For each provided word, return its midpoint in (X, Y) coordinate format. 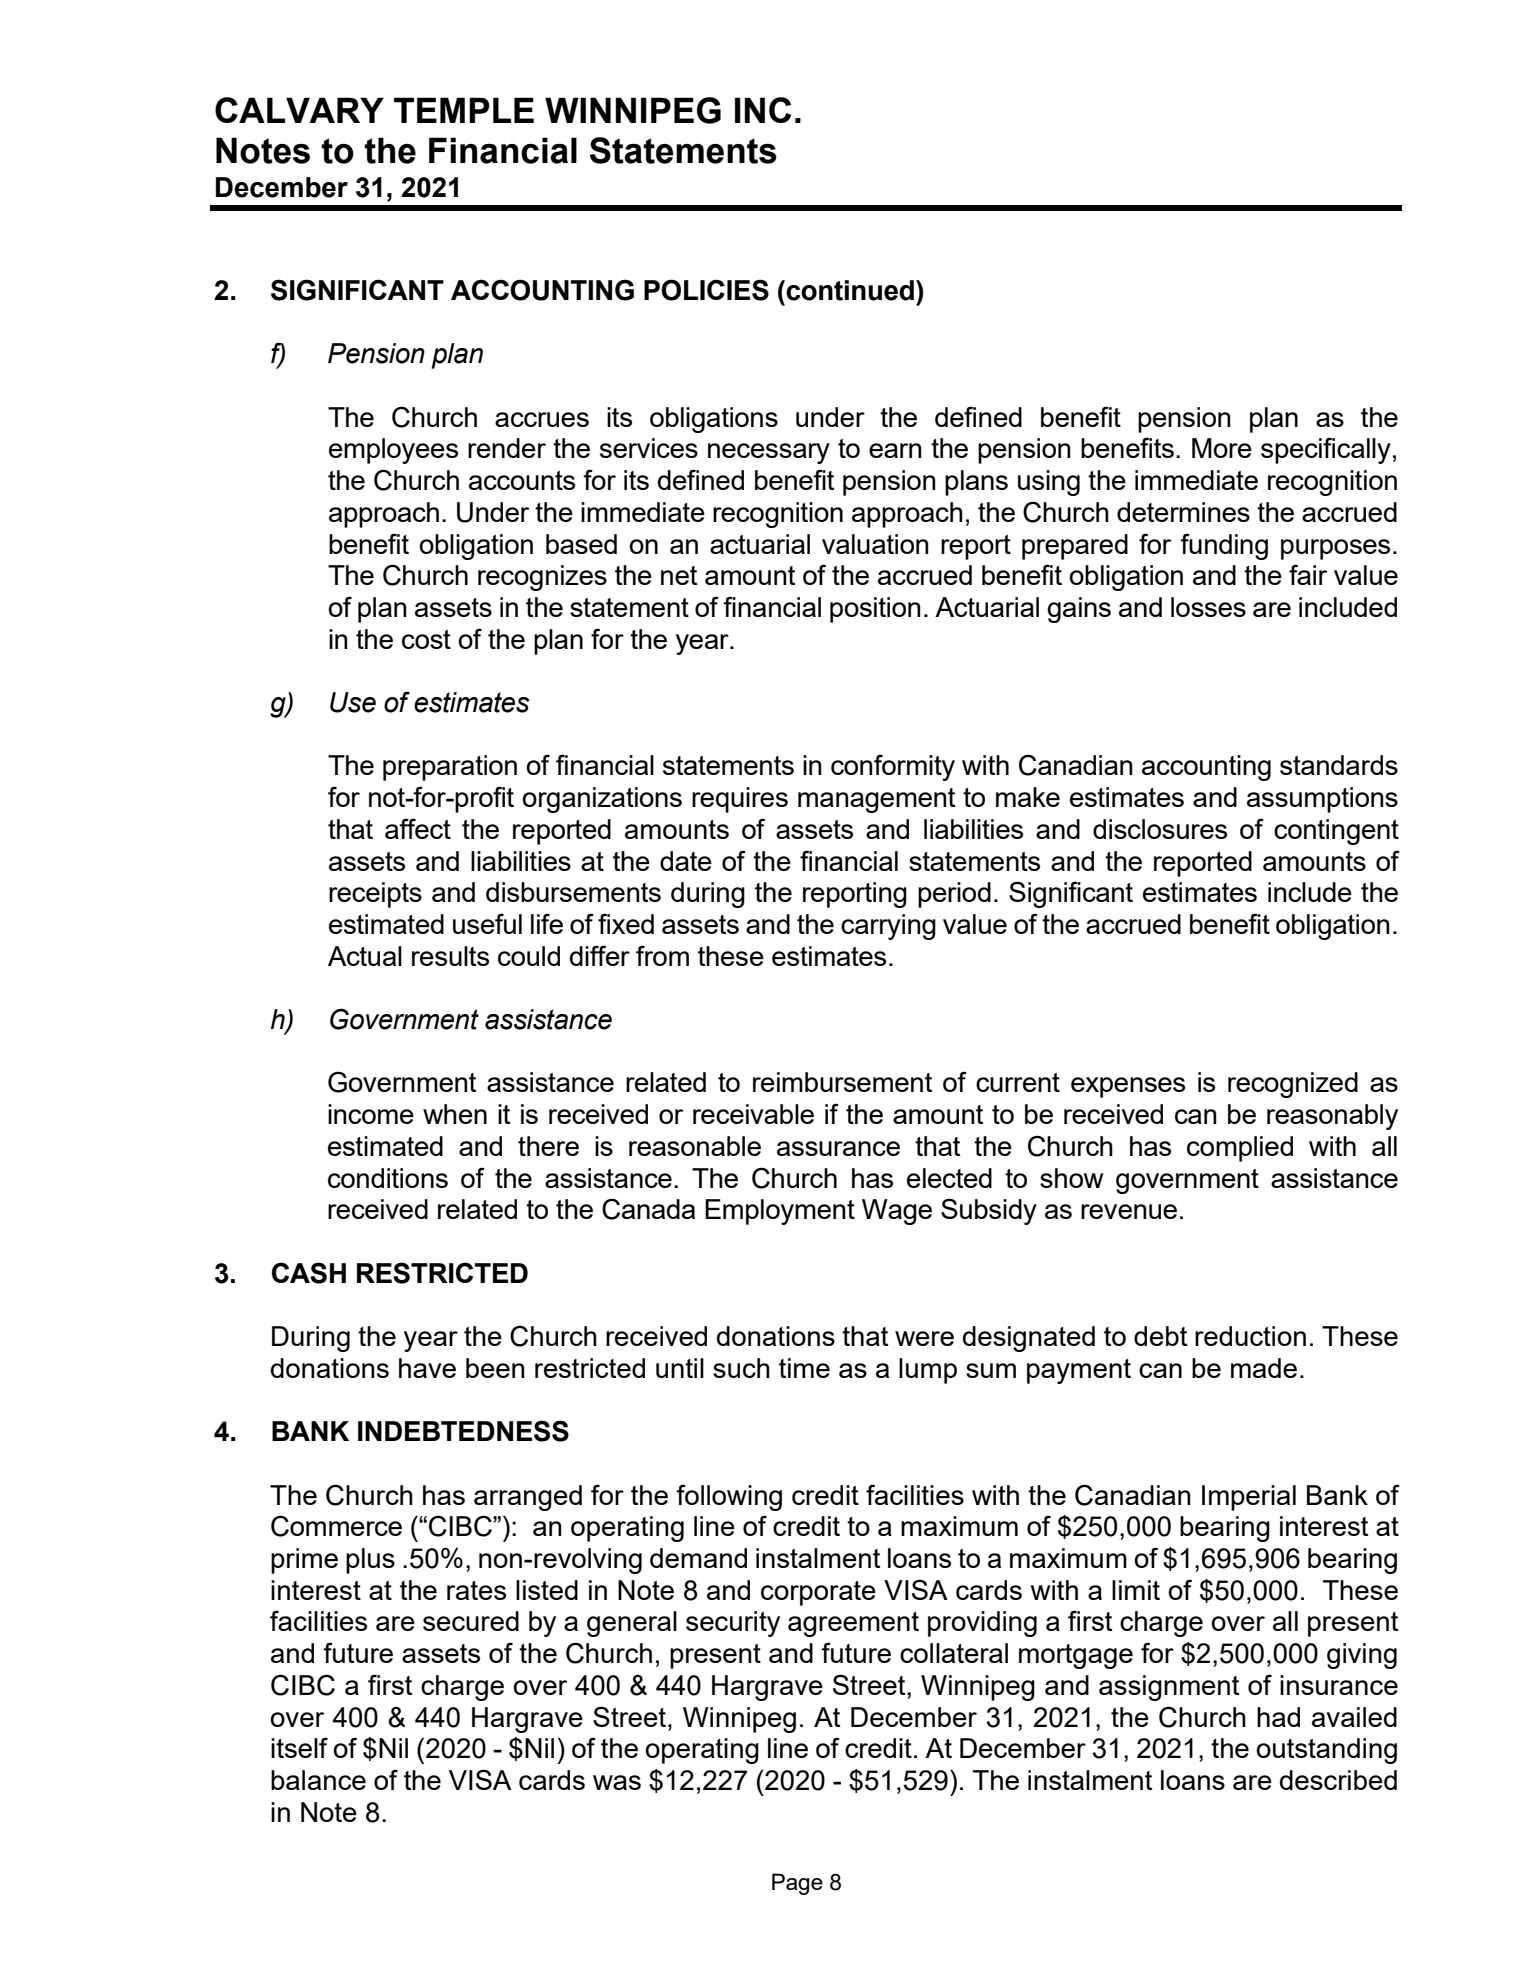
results (450, 956)
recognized (1293, 1085)
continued (849, 290)
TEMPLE (464, 110)
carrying (888, 927)
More (1222, 448)
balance (318, 1780)
